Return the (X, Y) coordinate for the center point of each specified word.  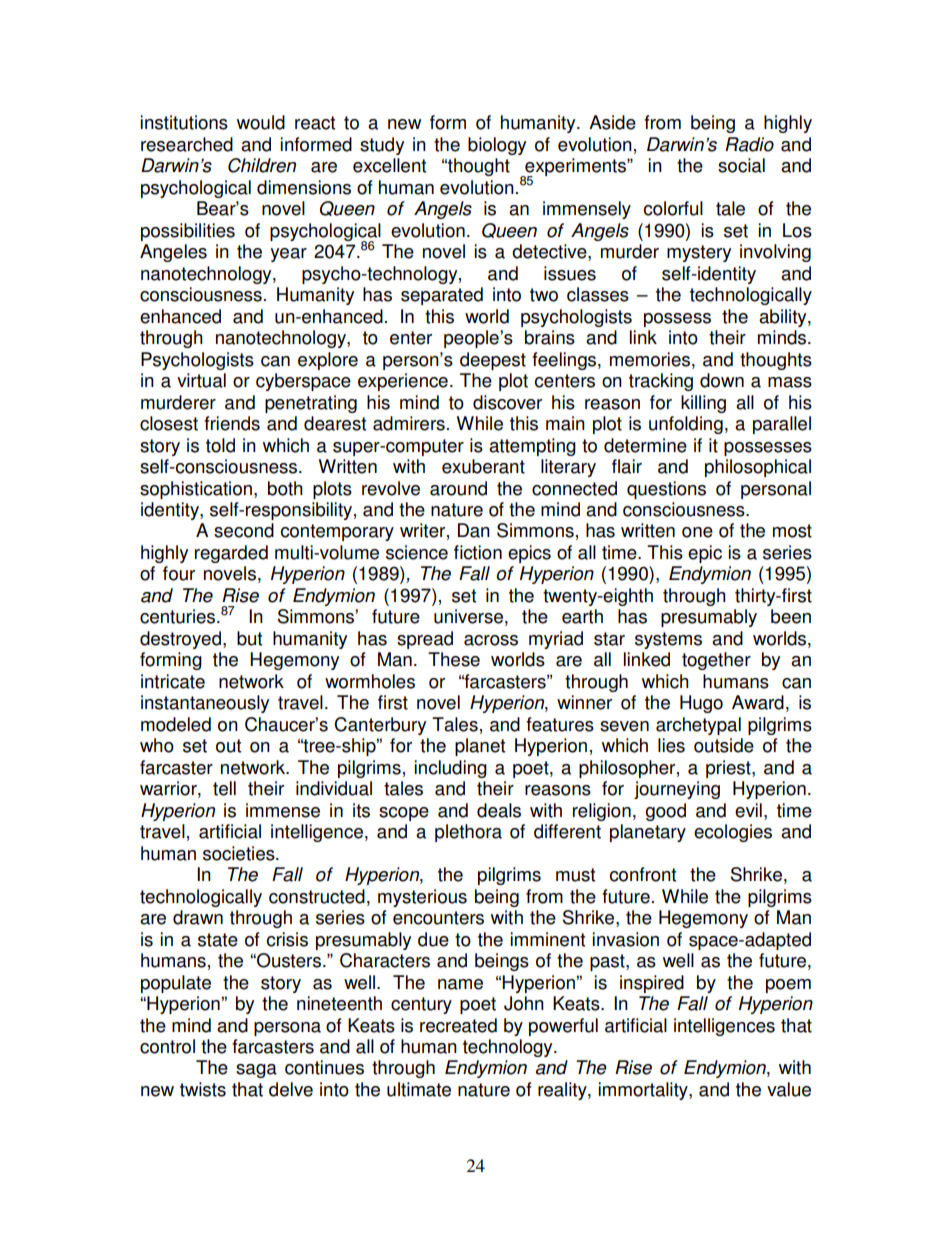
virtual (201, 380)
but (249, 638)
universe (468, 616)
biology (497, 146)
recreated (458, 1025)
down (722, 380)
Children (262, 165)
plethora (468, 833)
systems (668, 640)
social (741, 165)
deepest (493, 361)
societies (240, 853)
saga (256, 1071)
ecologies (733, 833)
